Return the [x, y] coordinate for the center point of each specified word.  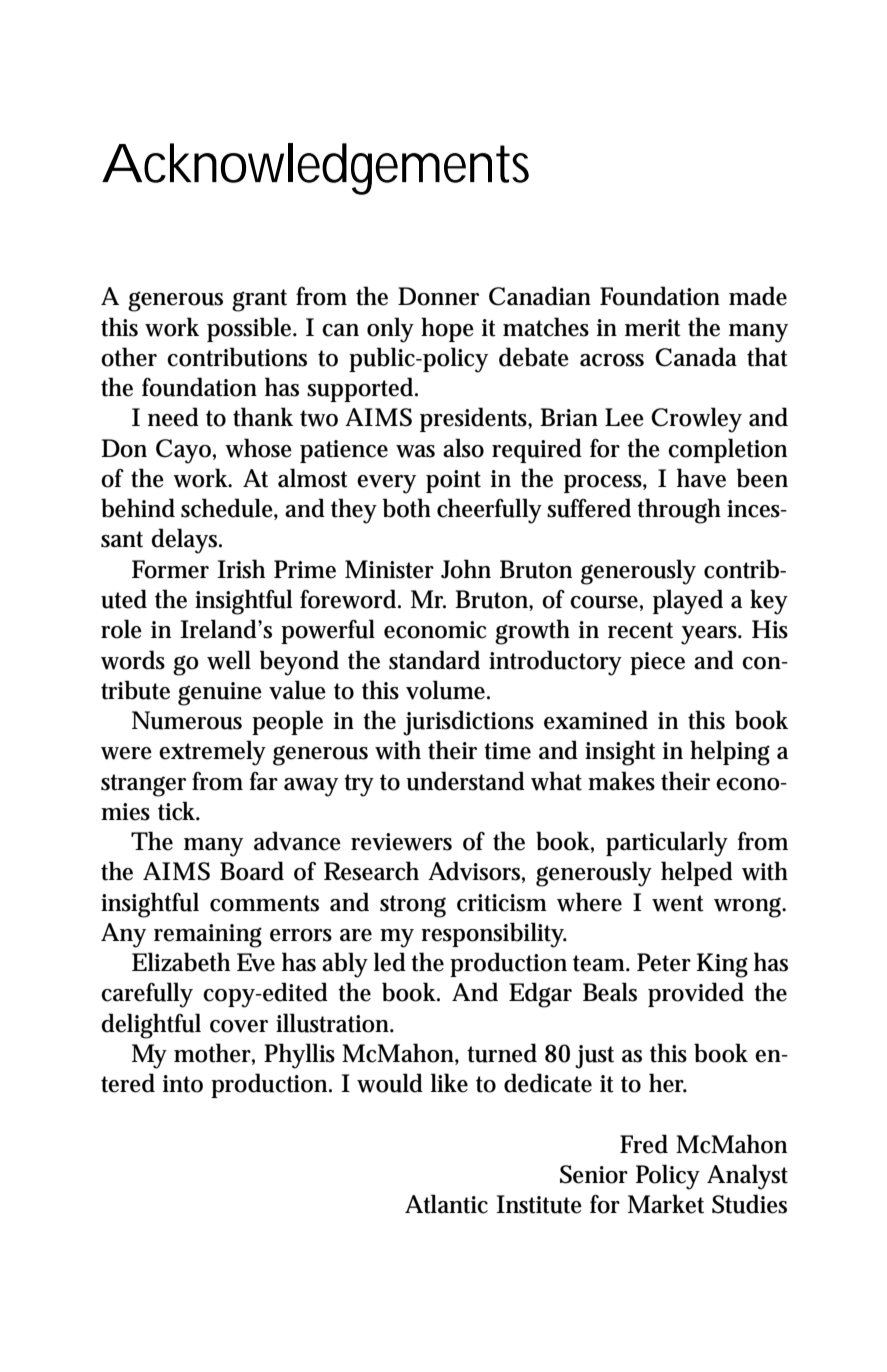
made [758, 296]
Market [666, 1204]
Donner [438, 296]
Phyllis [299, 1056]
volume [445, 690]
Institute [539, 1204]
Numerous [187, 720]
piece [657, 663]
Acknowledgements [315, 169]
